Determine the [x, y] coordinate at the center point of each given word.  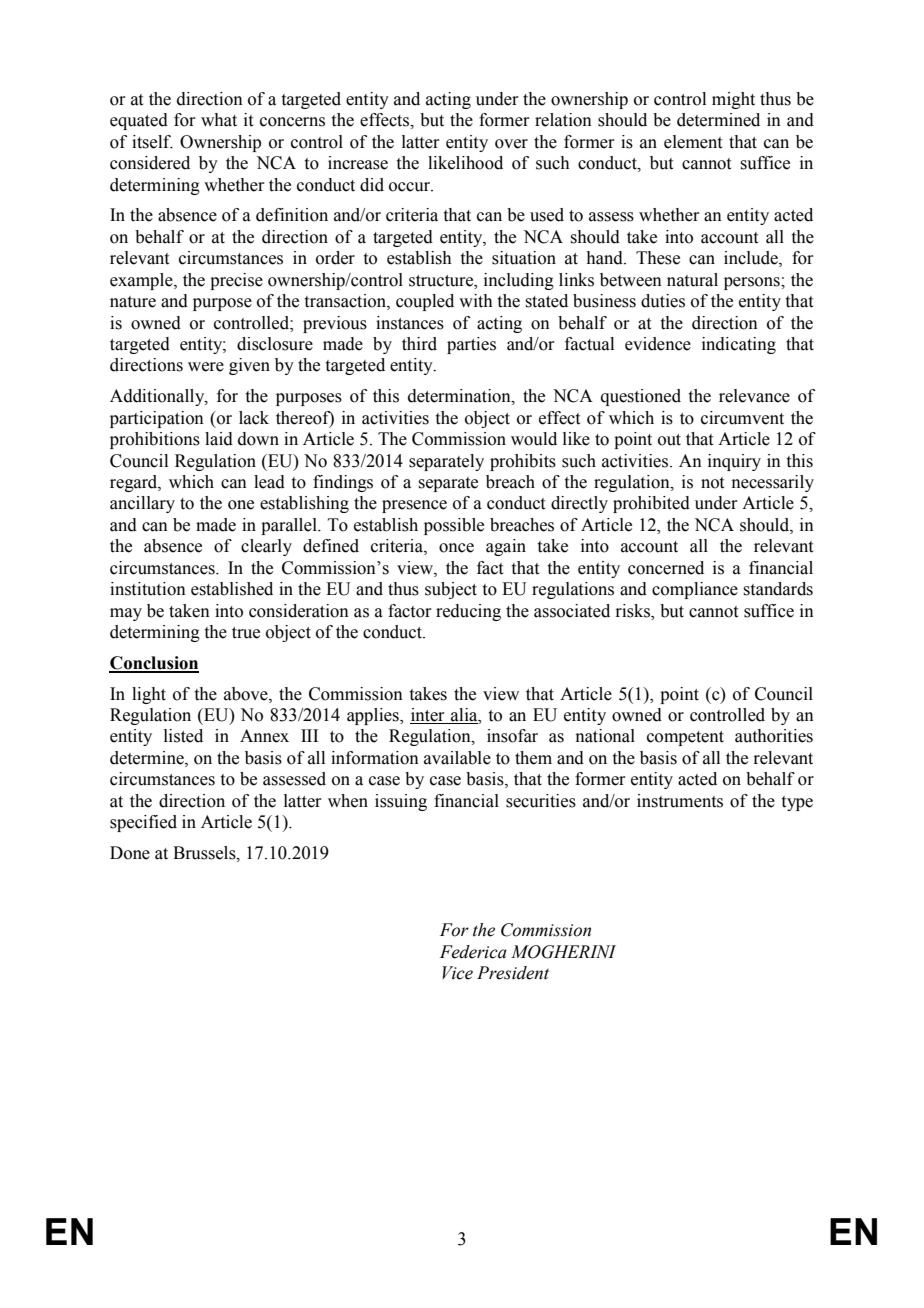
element [693, 142]
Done [130, 853]
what [219, 120]
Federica [473, 952]
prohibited [651, 504]
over [511, 144]
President [513, 973]
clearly [266, 547]
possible [454, 526]
